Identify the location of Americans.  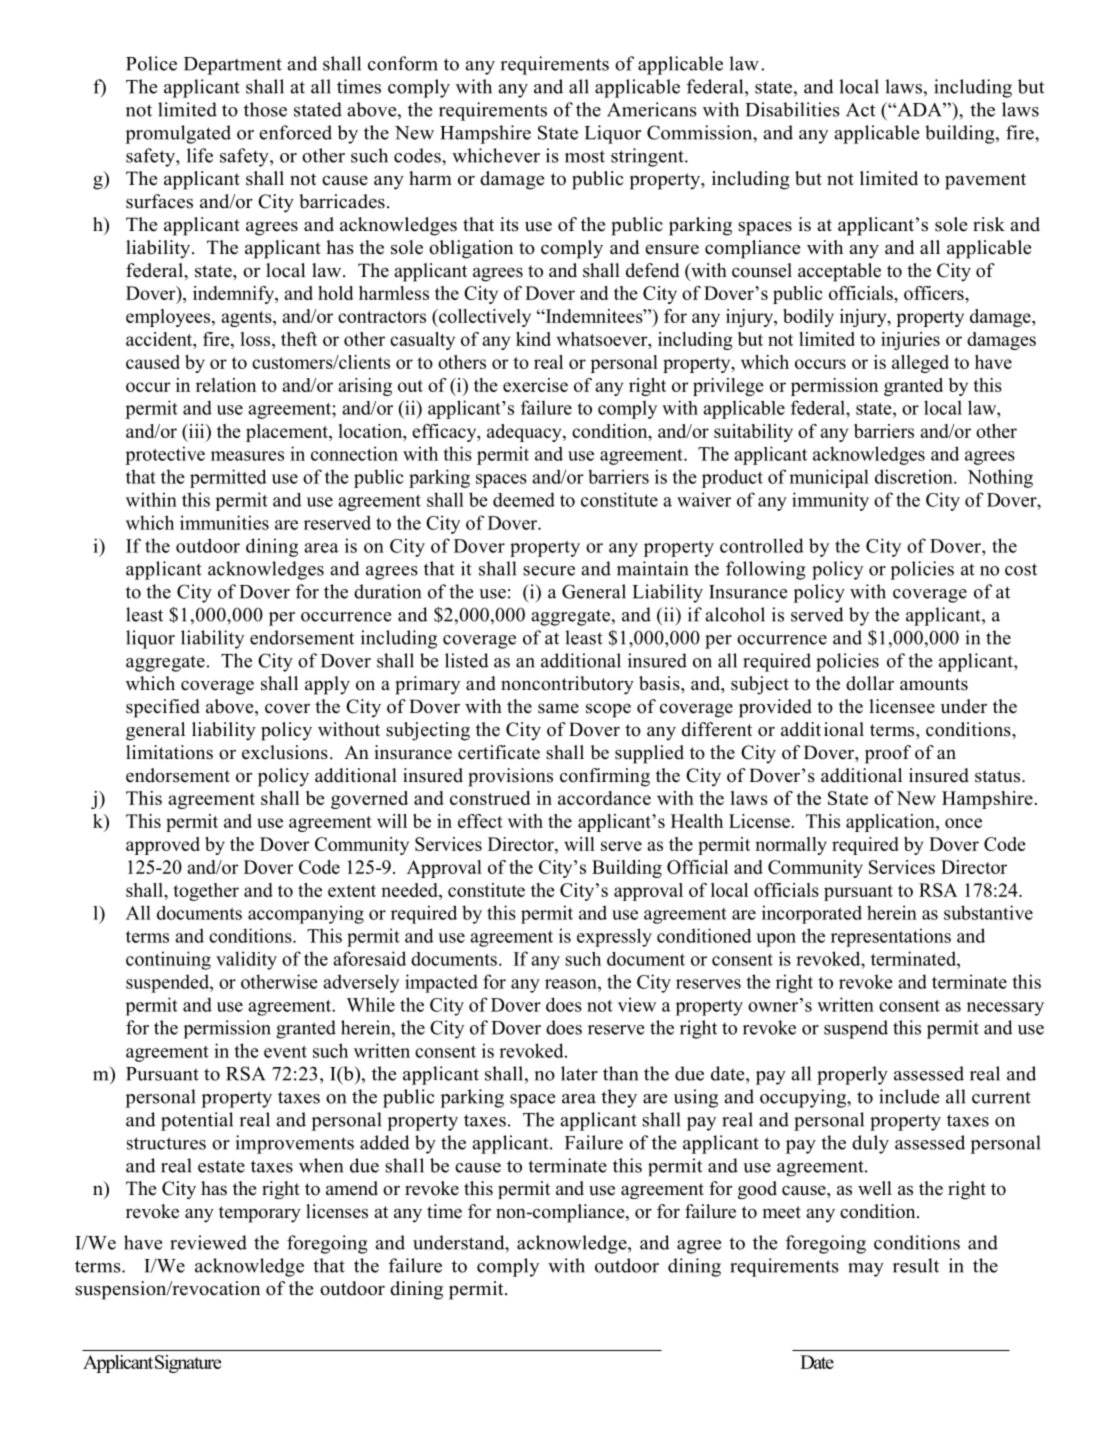
(652, 109).
